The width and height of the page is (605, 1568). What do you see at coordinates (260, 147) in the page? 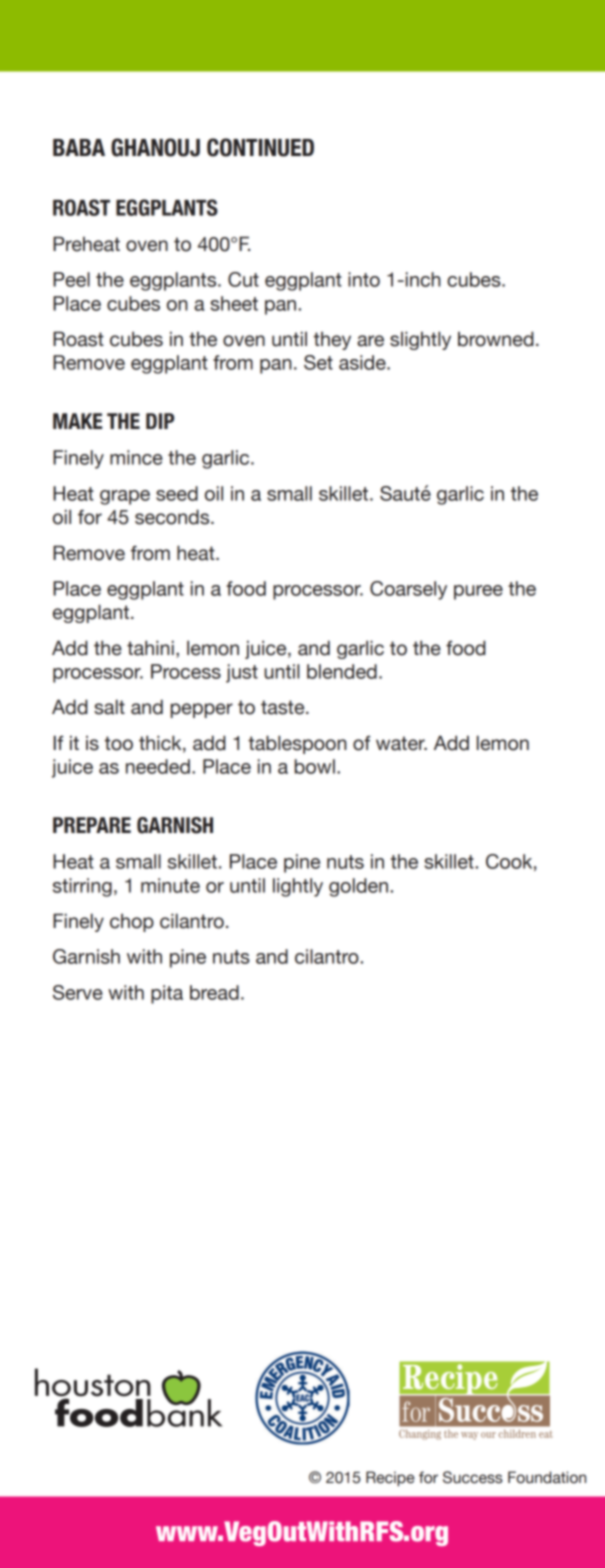
I see `CONTINUED` at bounding box center [260, 147].
